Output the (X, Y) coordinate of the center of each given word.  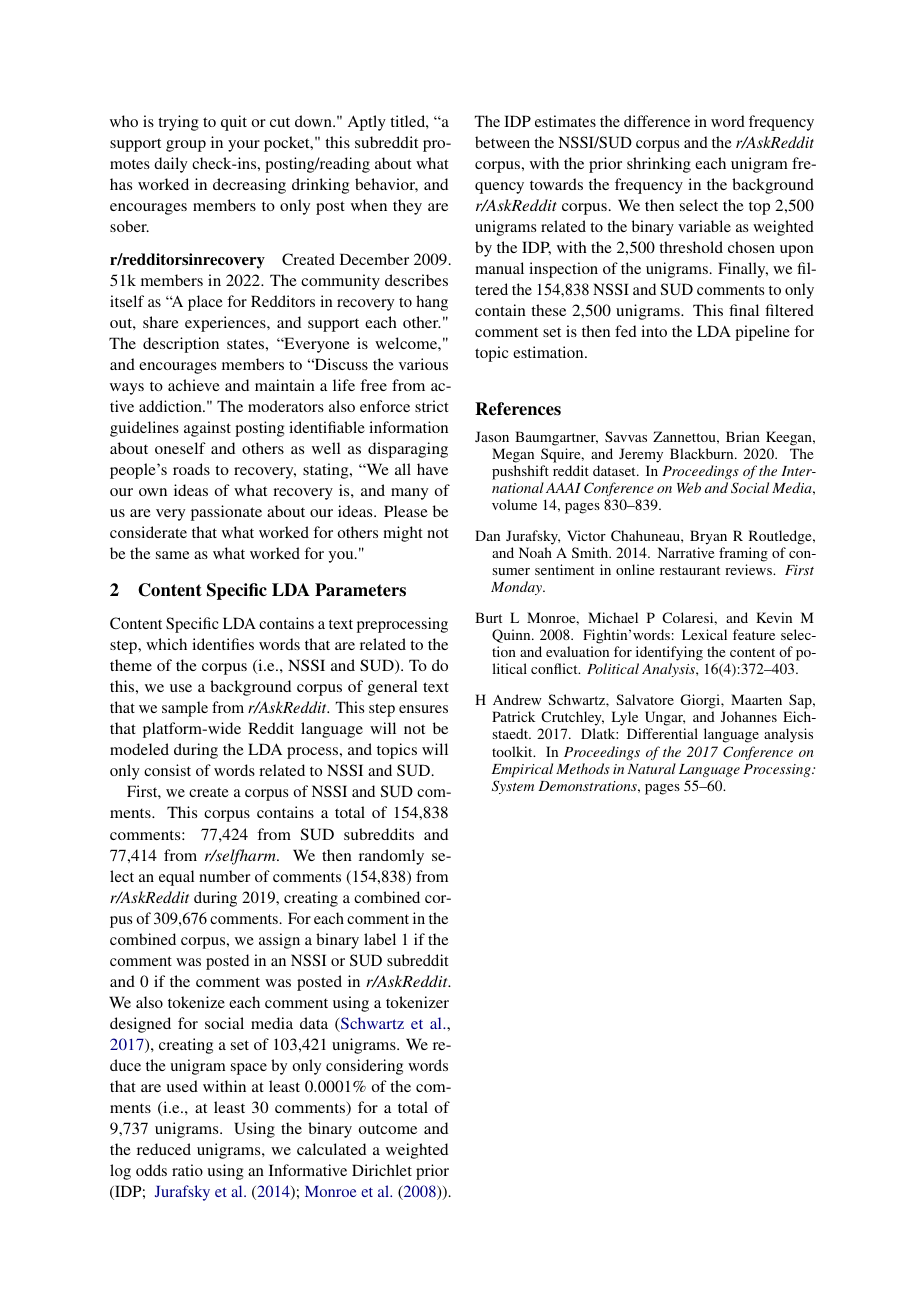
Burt (488, 617)
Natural (651, 768)
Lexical (704, 634)
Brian (743, 436)
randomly (391, 857)
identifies (223, 644)
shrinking (659, 165)
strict (431, 406)
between (502, 142)
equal (176, 878)
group (186, 146)
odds (151, 1170)
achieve (194, 385)
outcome (388, 1129)
